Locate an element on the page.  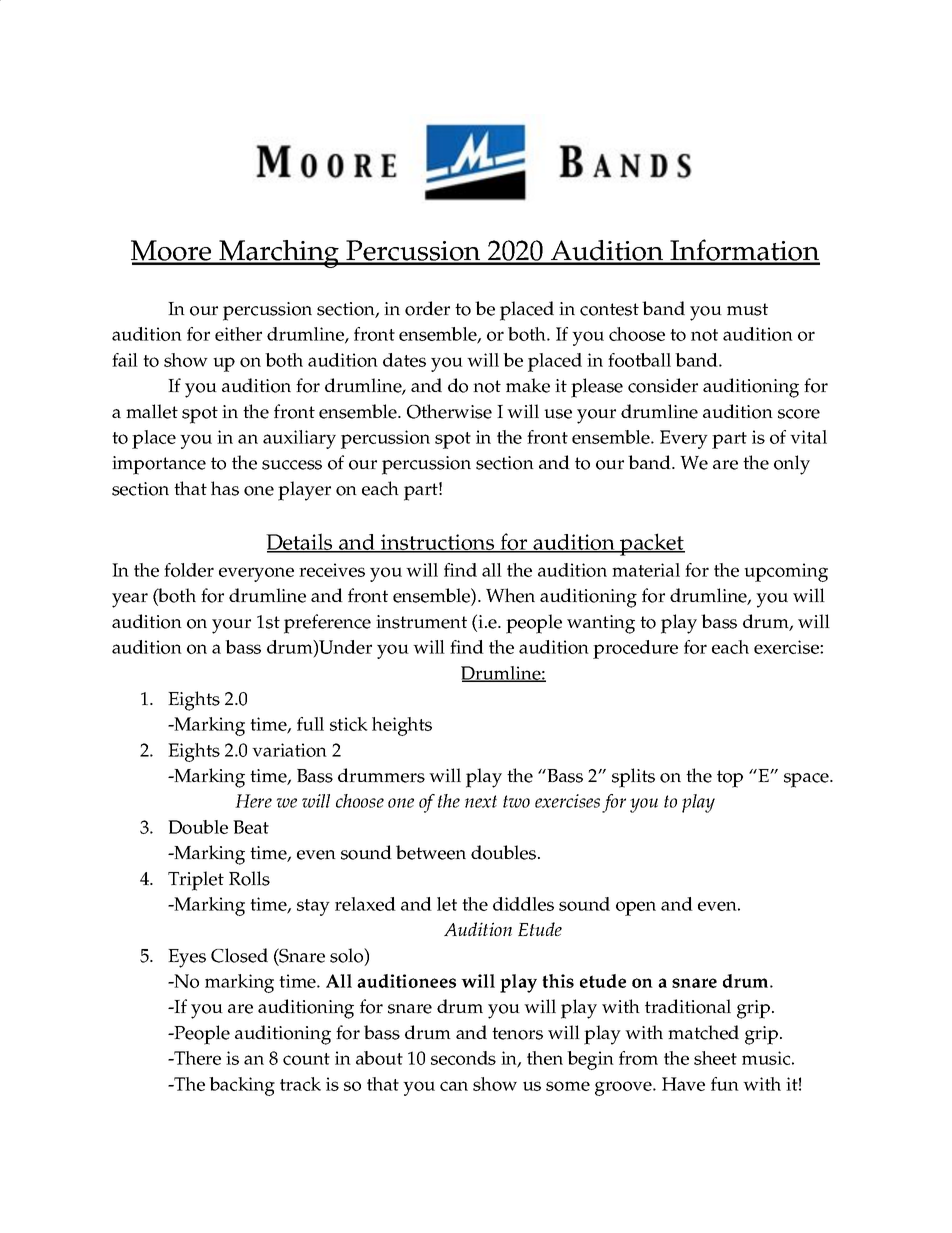
instrument is located at coordinates (421, 622).
